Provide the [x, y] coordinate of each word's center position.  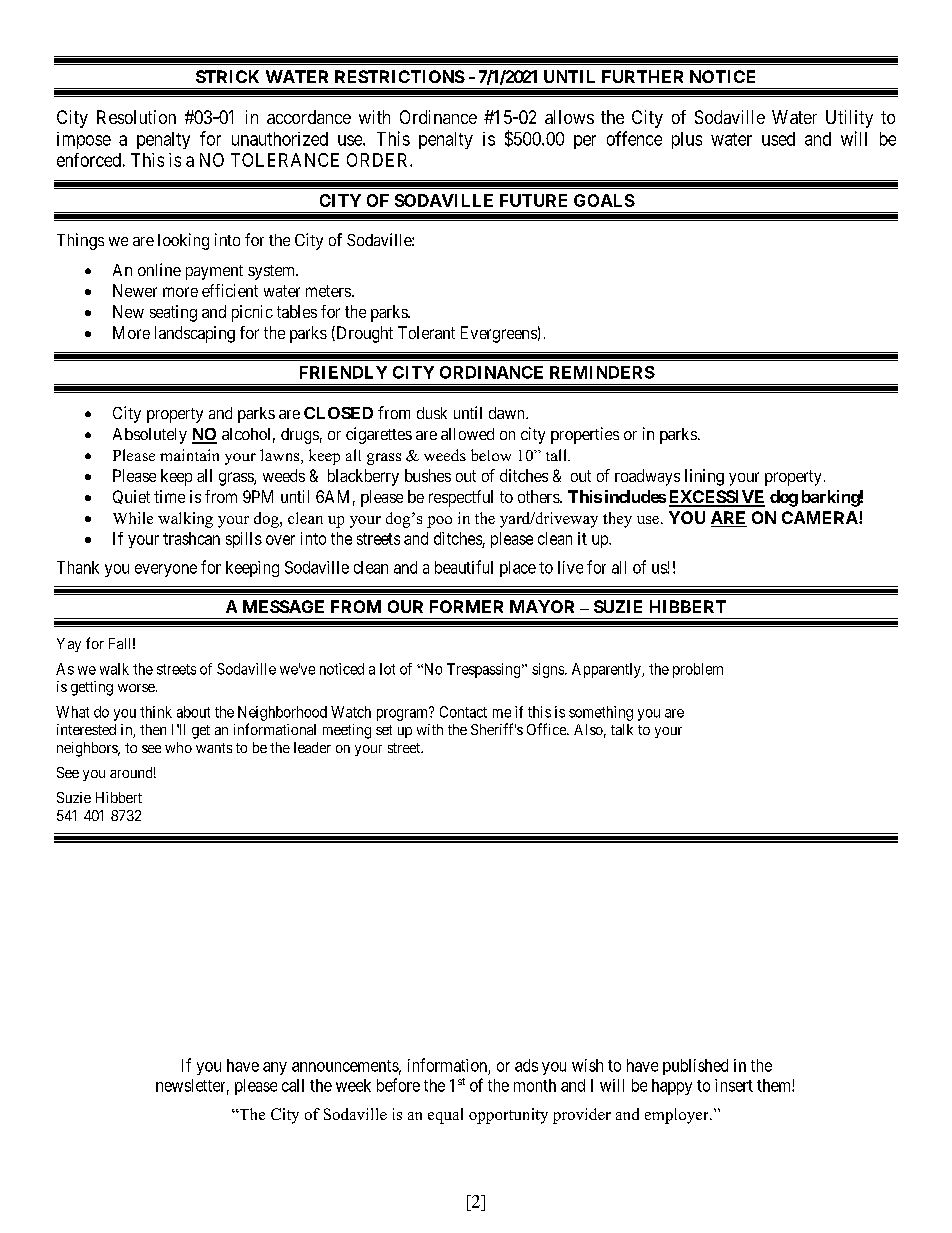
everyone [166, 570]
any [275, 1068]
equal [445, 1116]
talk [622, 729]
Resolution [136, 117]
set [384, 730]
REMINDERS [602, 372]
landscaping [195, 334]
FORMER [466, 606]
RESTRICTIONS [400, 76]
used [778, 139]
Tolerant [426, 332]
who [178, 747]
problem [698, 670]
